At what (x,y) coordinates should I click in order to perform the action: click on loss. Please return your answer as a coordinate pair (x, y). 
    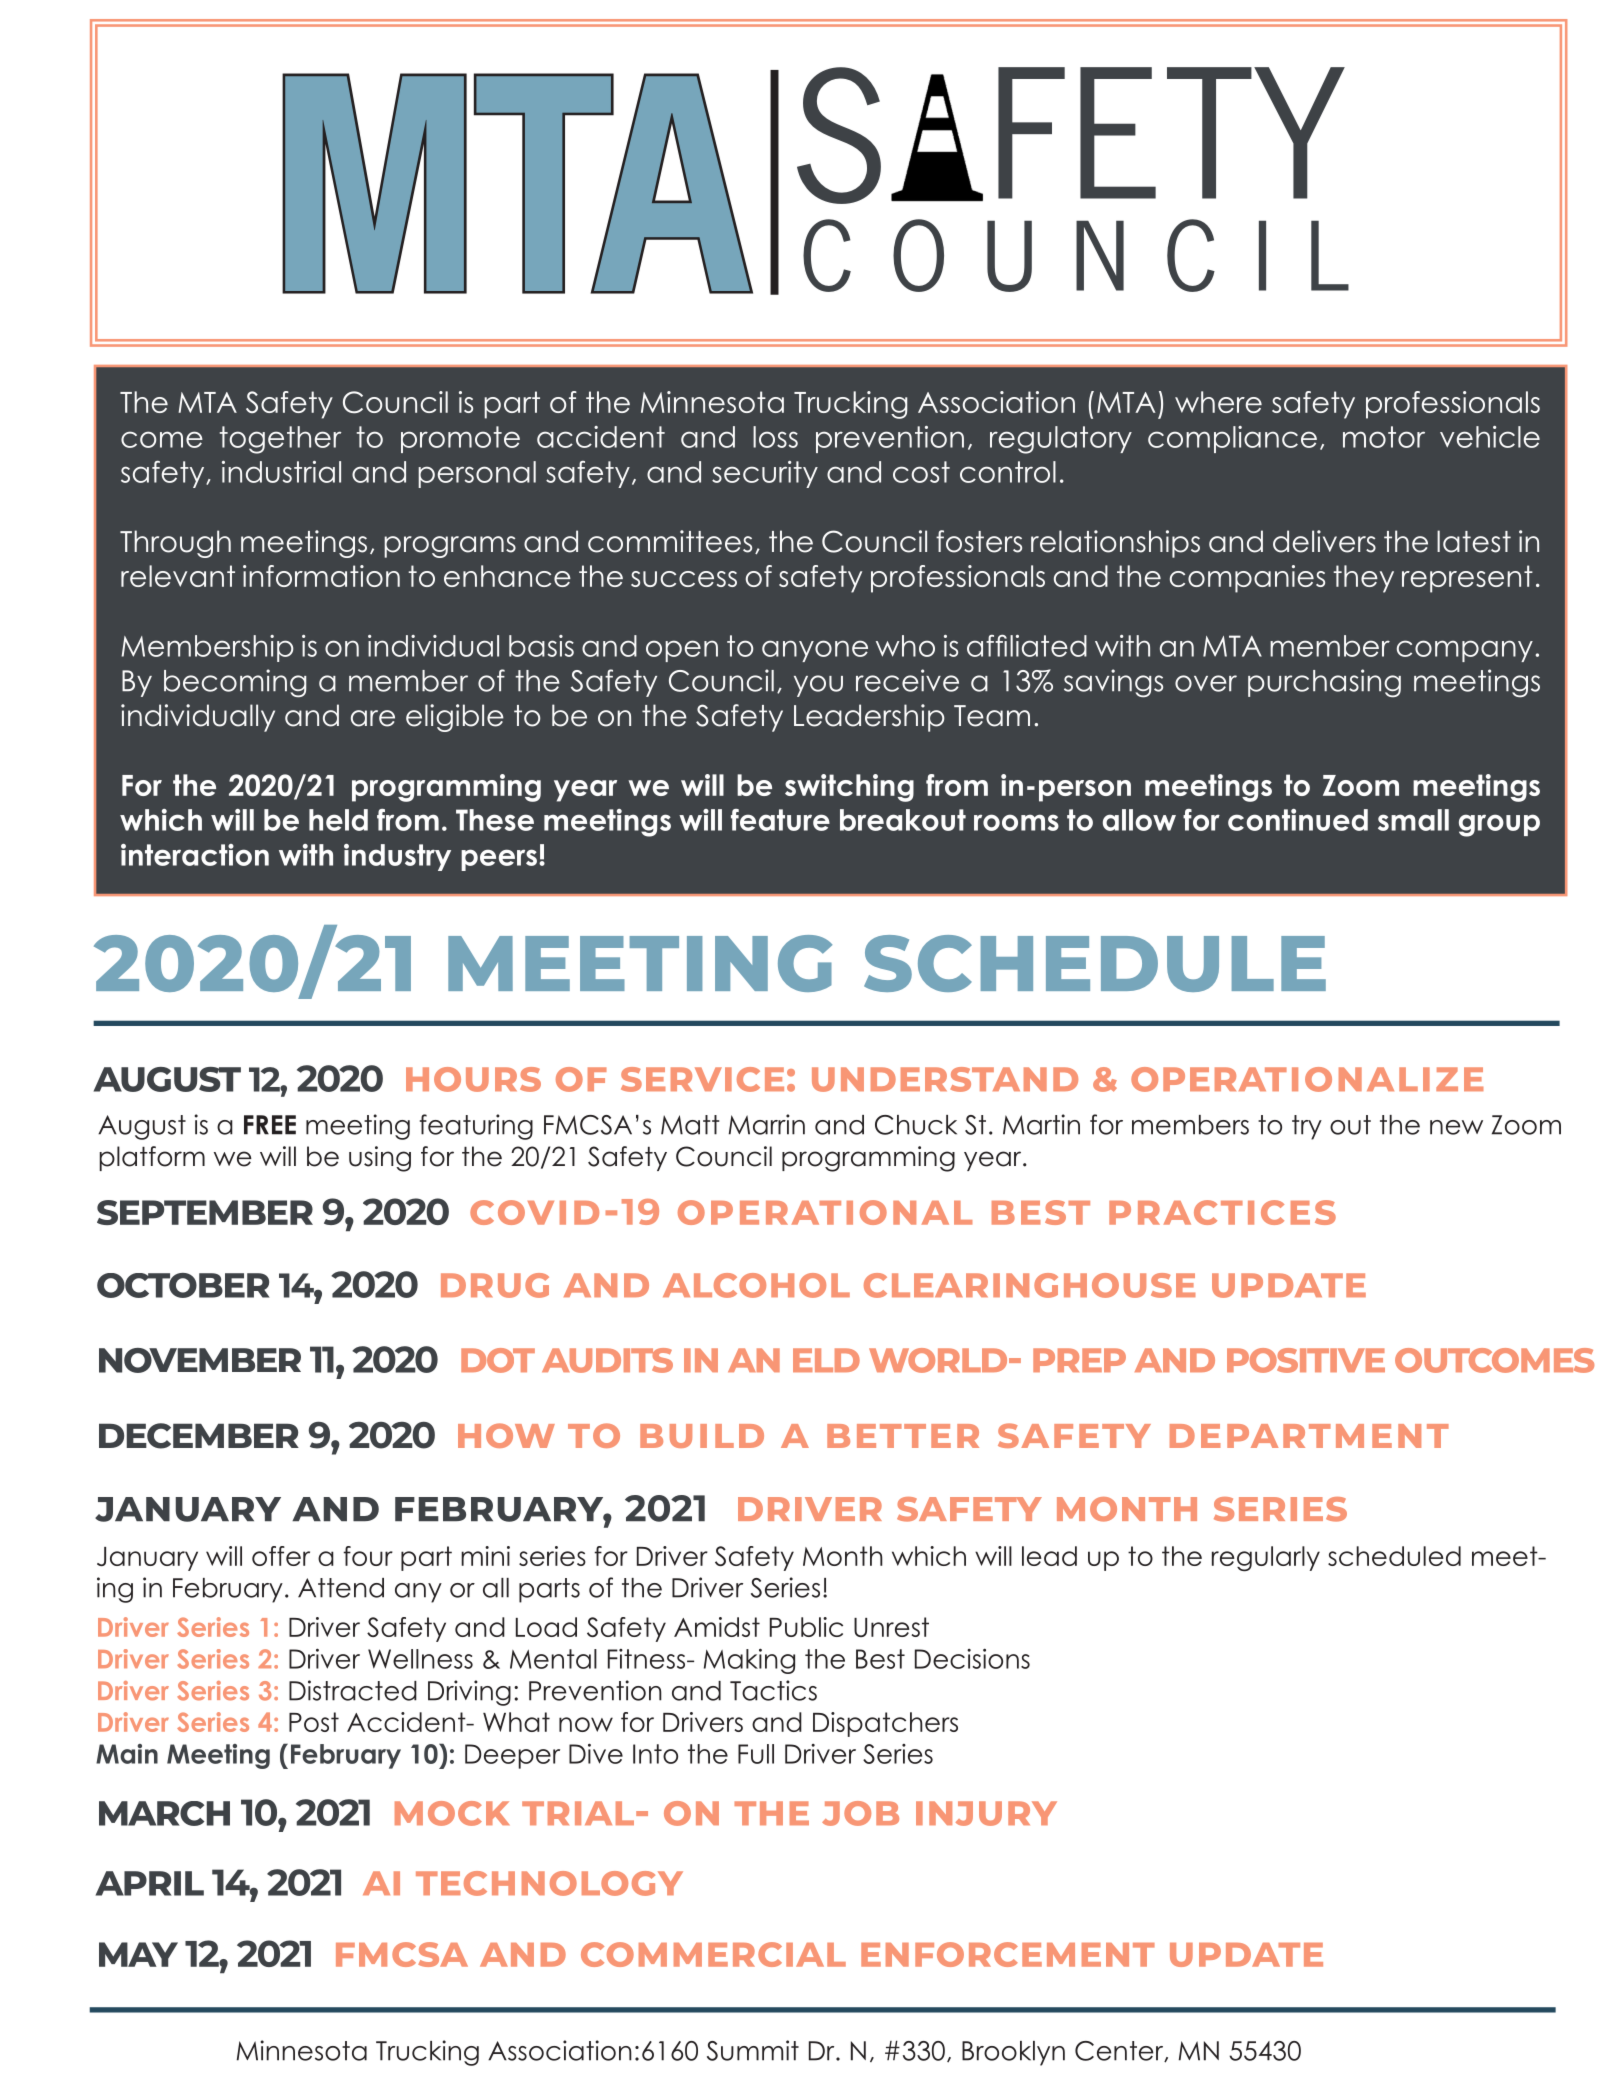
    Looking at the image, I should click on (775, 437).
